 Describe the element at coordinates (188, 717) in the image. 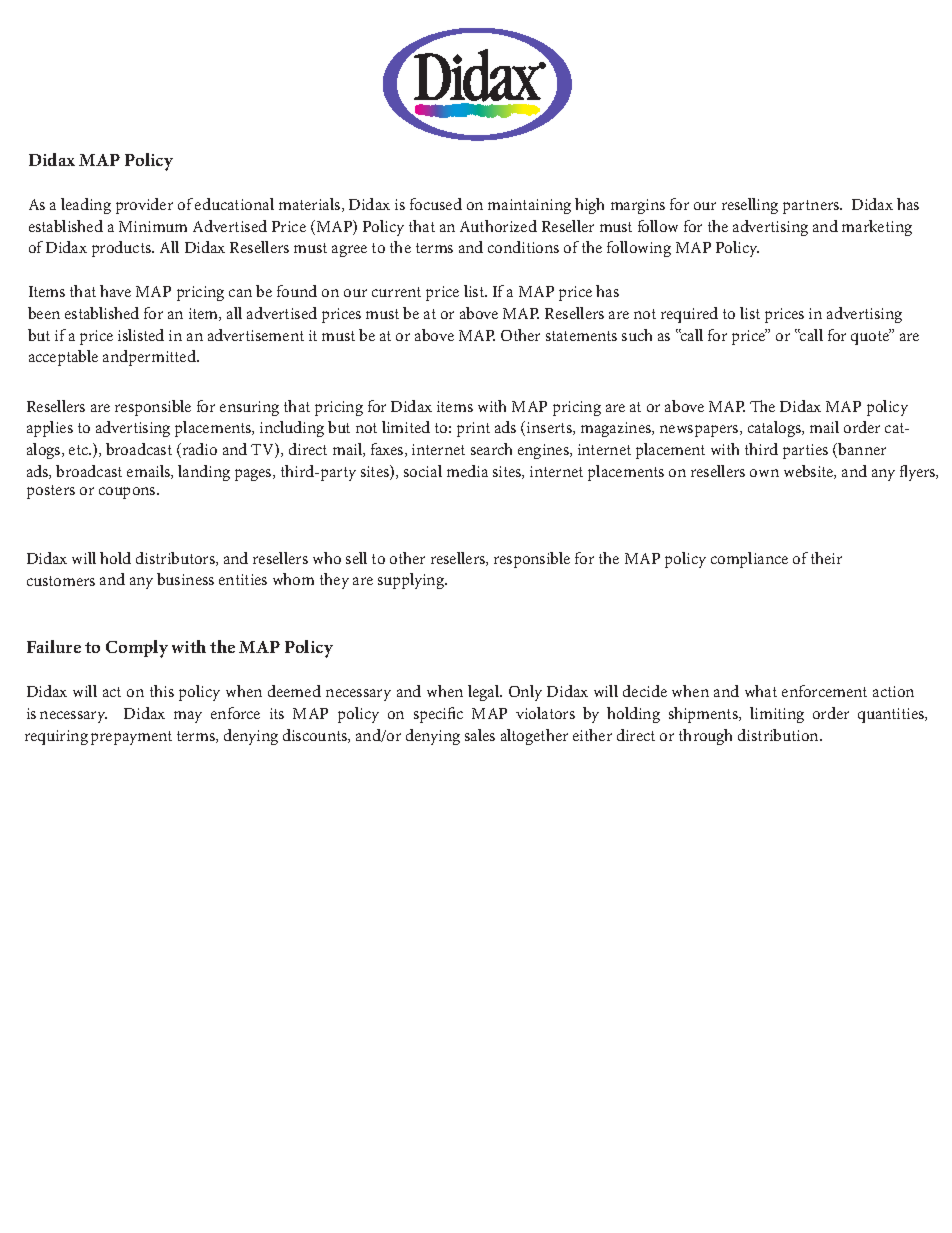

I see `may` at that location.
